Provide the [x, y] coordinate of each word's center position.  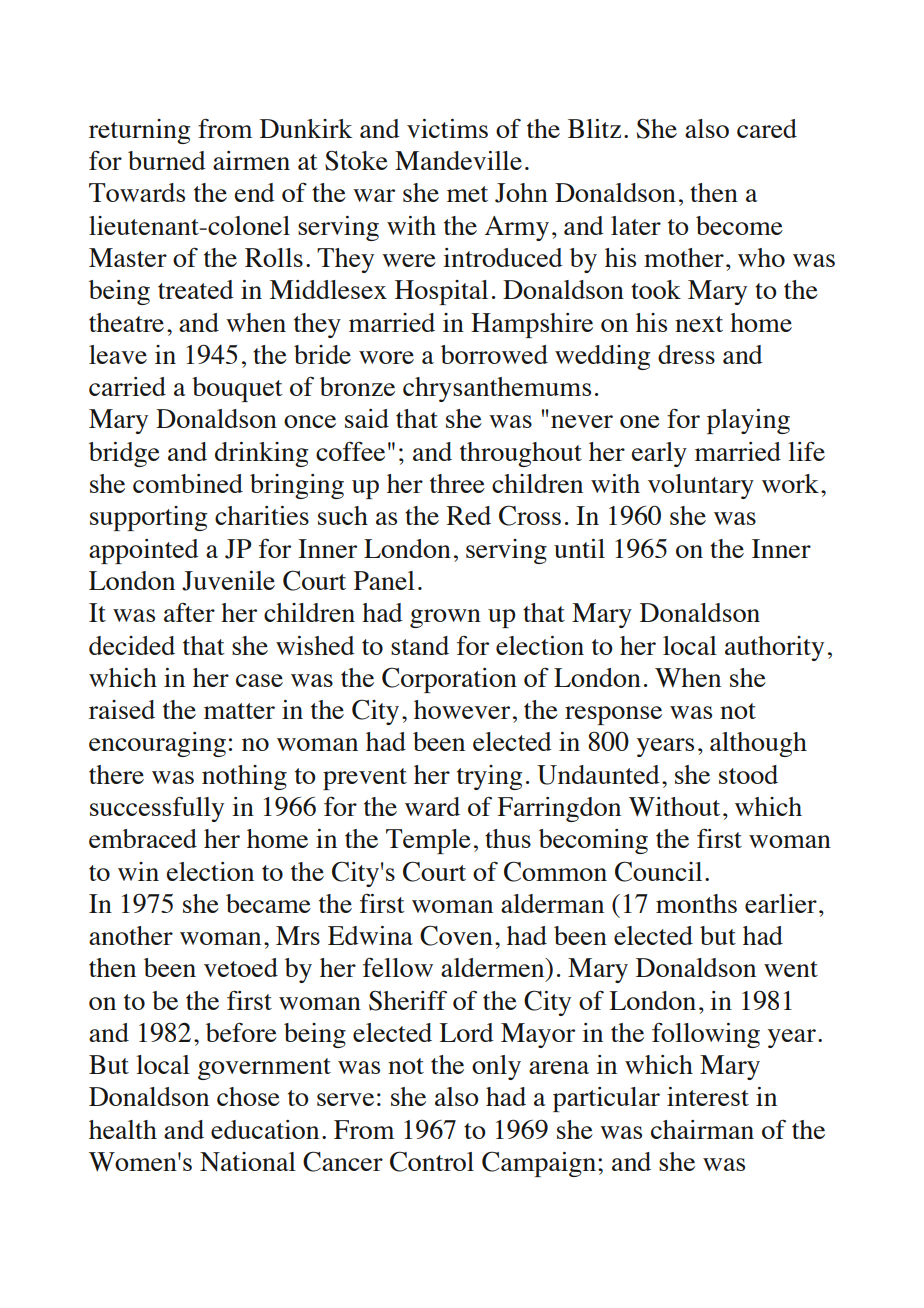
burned [167, 160]
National [248, 1162]
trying [489, 777]
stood [748, 774]
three [457, 483]
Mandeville [458, 160]
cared [767, 128]
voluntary [701, 486]
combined [188, 483]
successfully [157, 809]
